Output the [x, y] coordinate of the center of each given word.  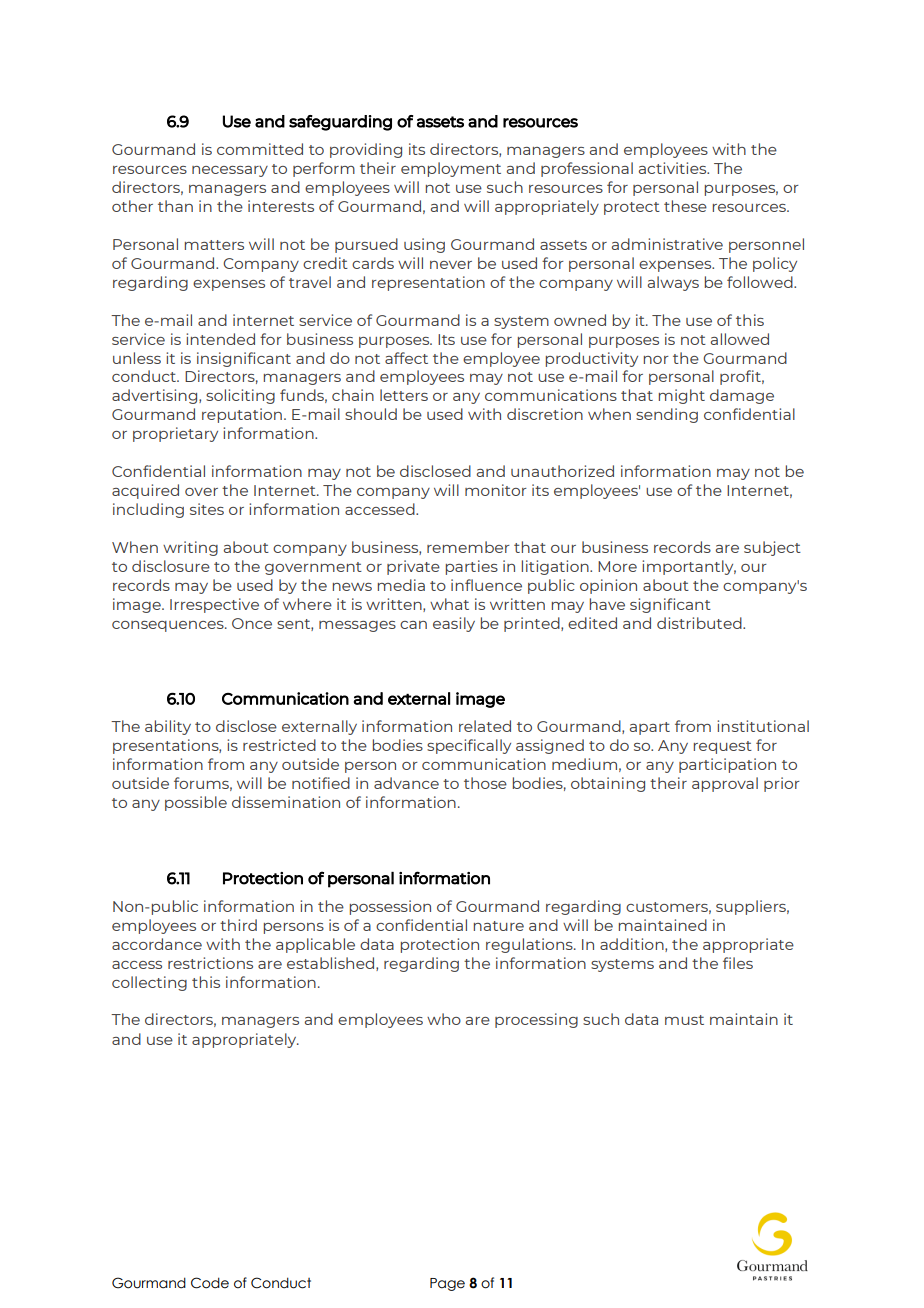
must [684, 1020]
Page [447, 1284]
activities [674, 168]
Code [210, 1283]
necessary [230, 171]
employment [451, 169]
